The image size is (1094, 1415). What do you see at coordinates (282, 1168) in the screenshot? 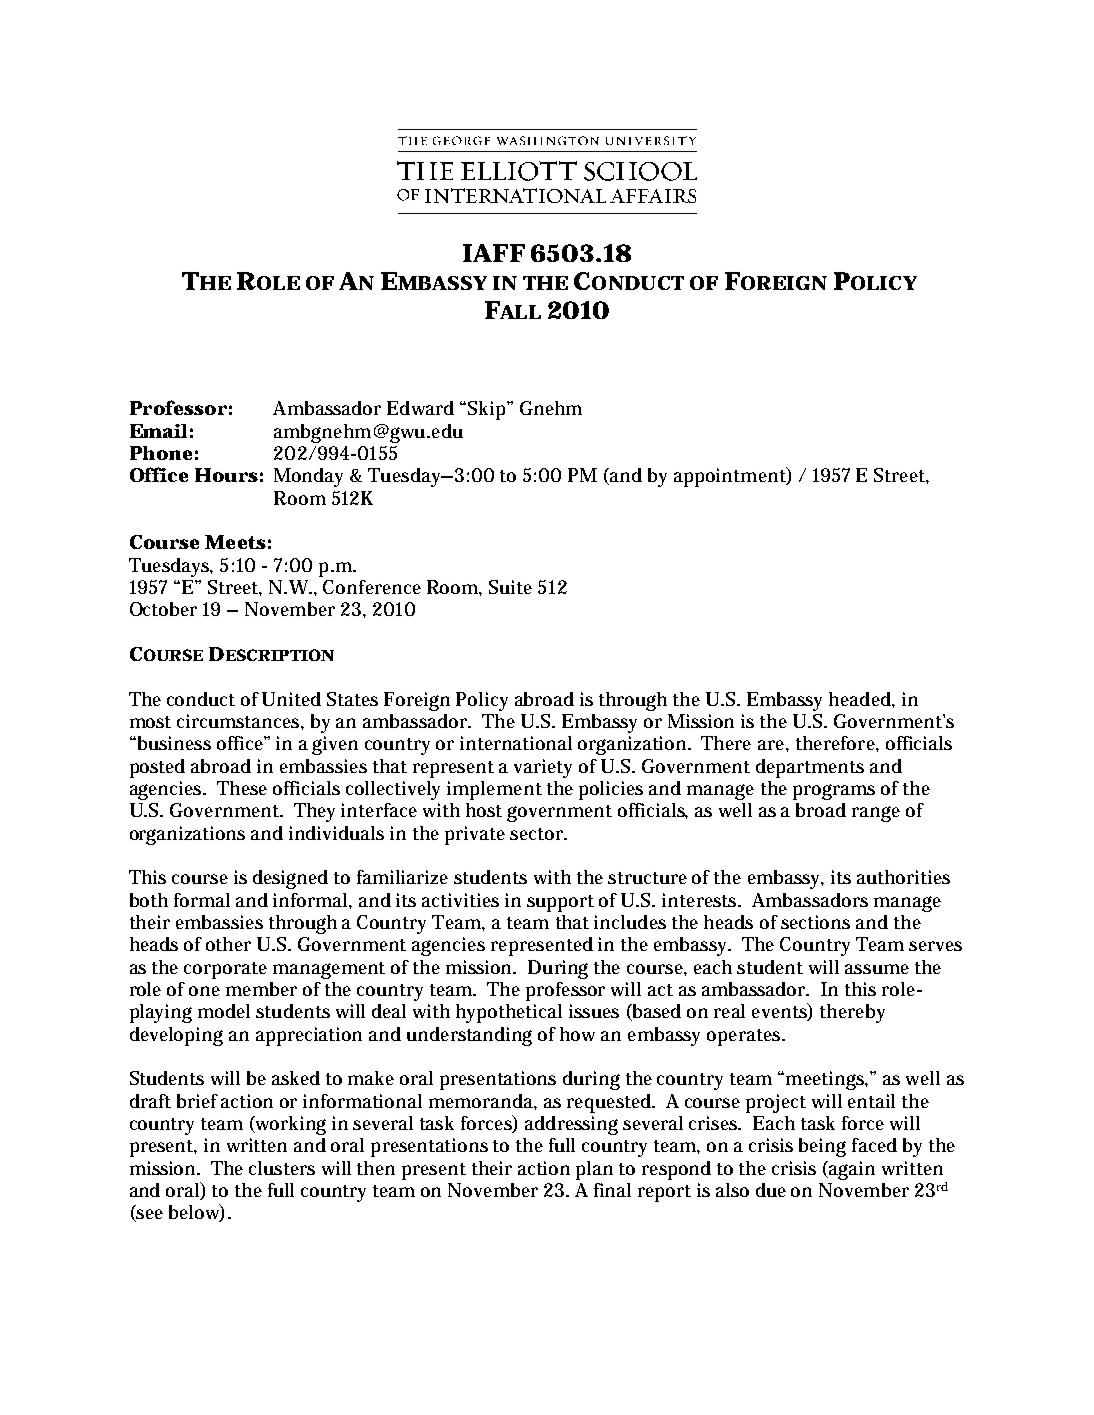
I see `clusters` at bounding box center [282, 1168].
